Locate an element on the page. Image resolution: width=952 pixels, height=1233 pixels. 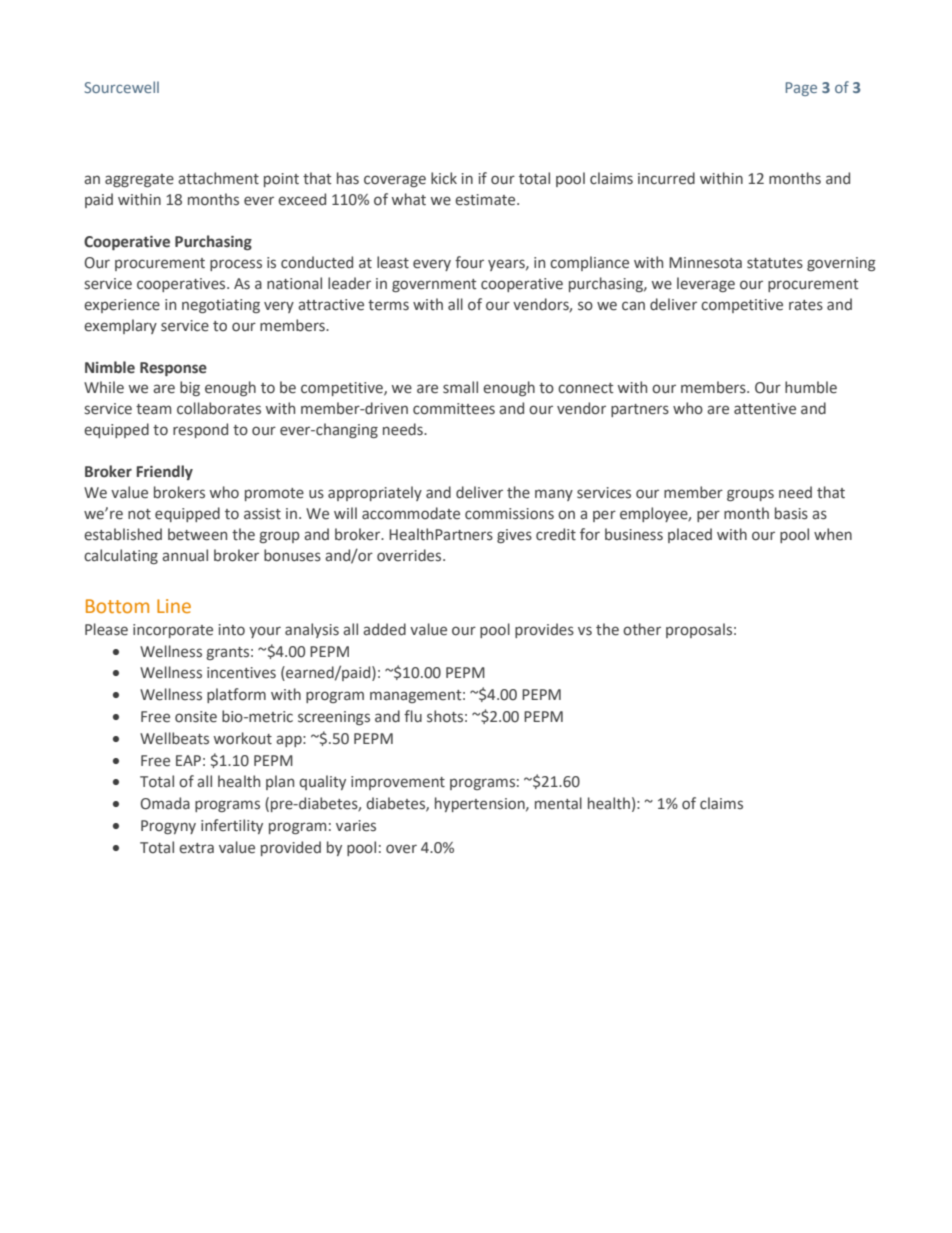
kick is located at coordinates (444, 178).
